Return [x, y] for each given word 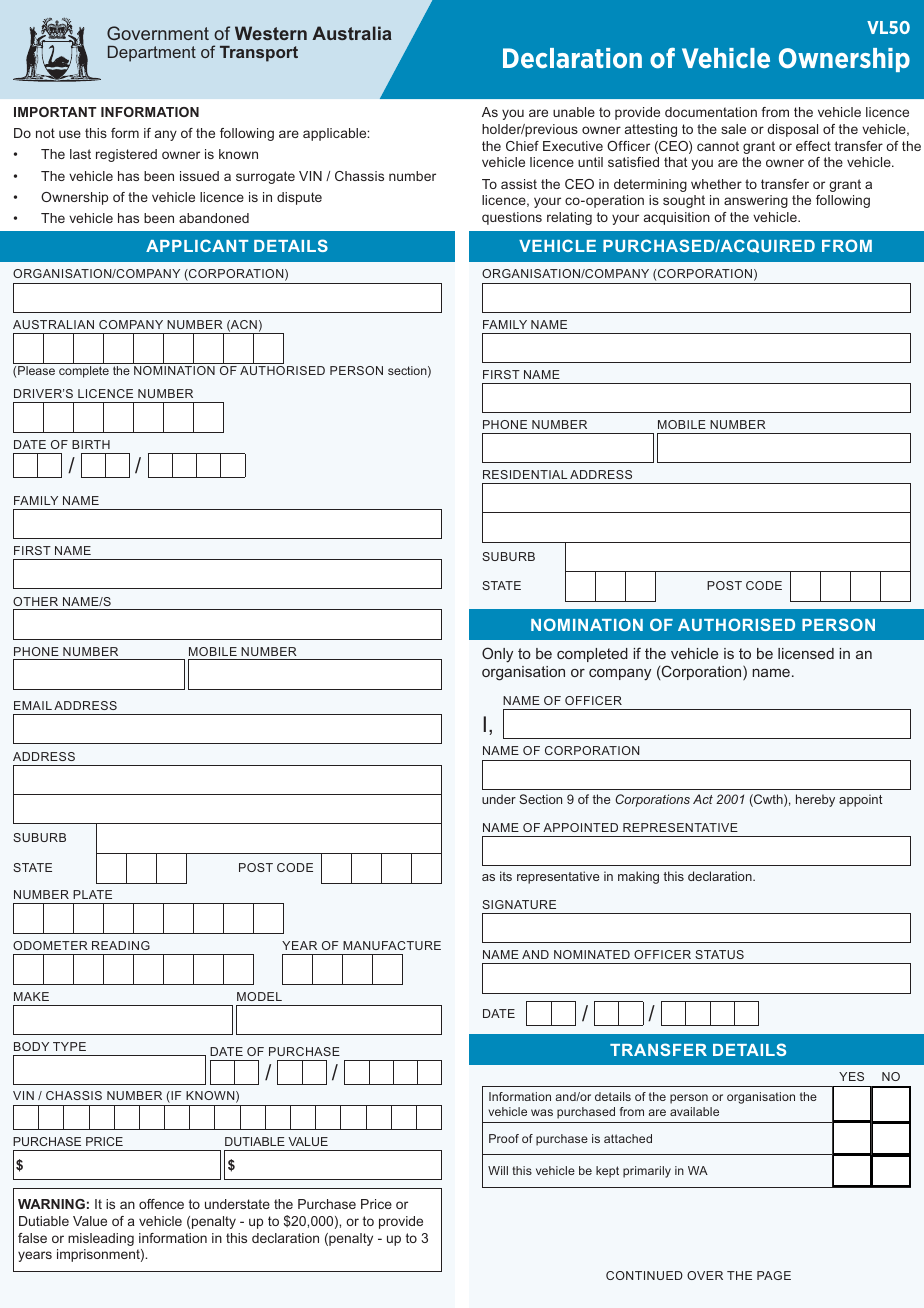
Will [498, 1170]
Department [152, 54]
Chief [522, 146]
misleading [101, 1239]
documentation [711, 112]
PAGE [774, 1275]
